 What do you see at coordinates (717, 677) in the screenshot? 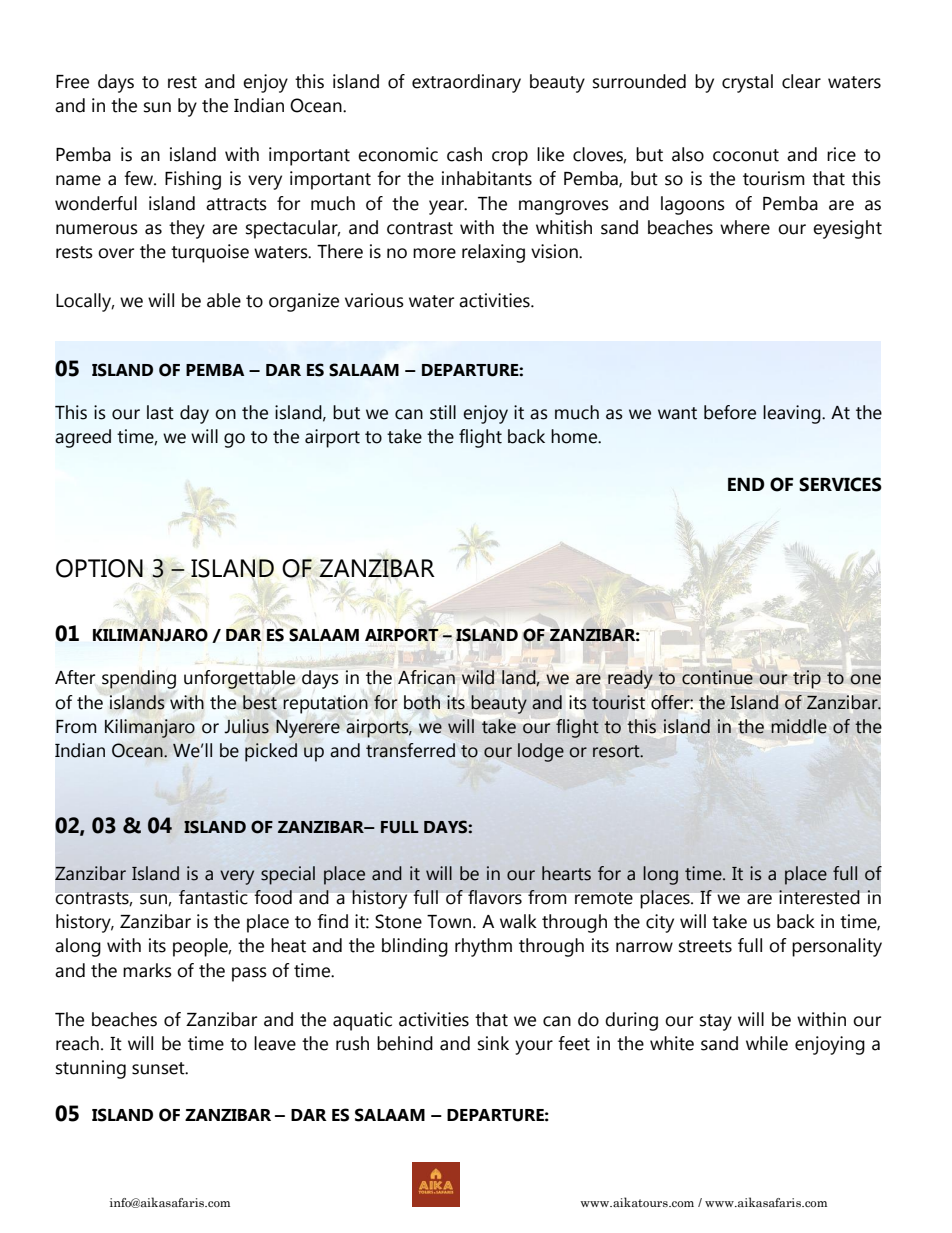
I see `continue` at bounding box center [717, 677].
